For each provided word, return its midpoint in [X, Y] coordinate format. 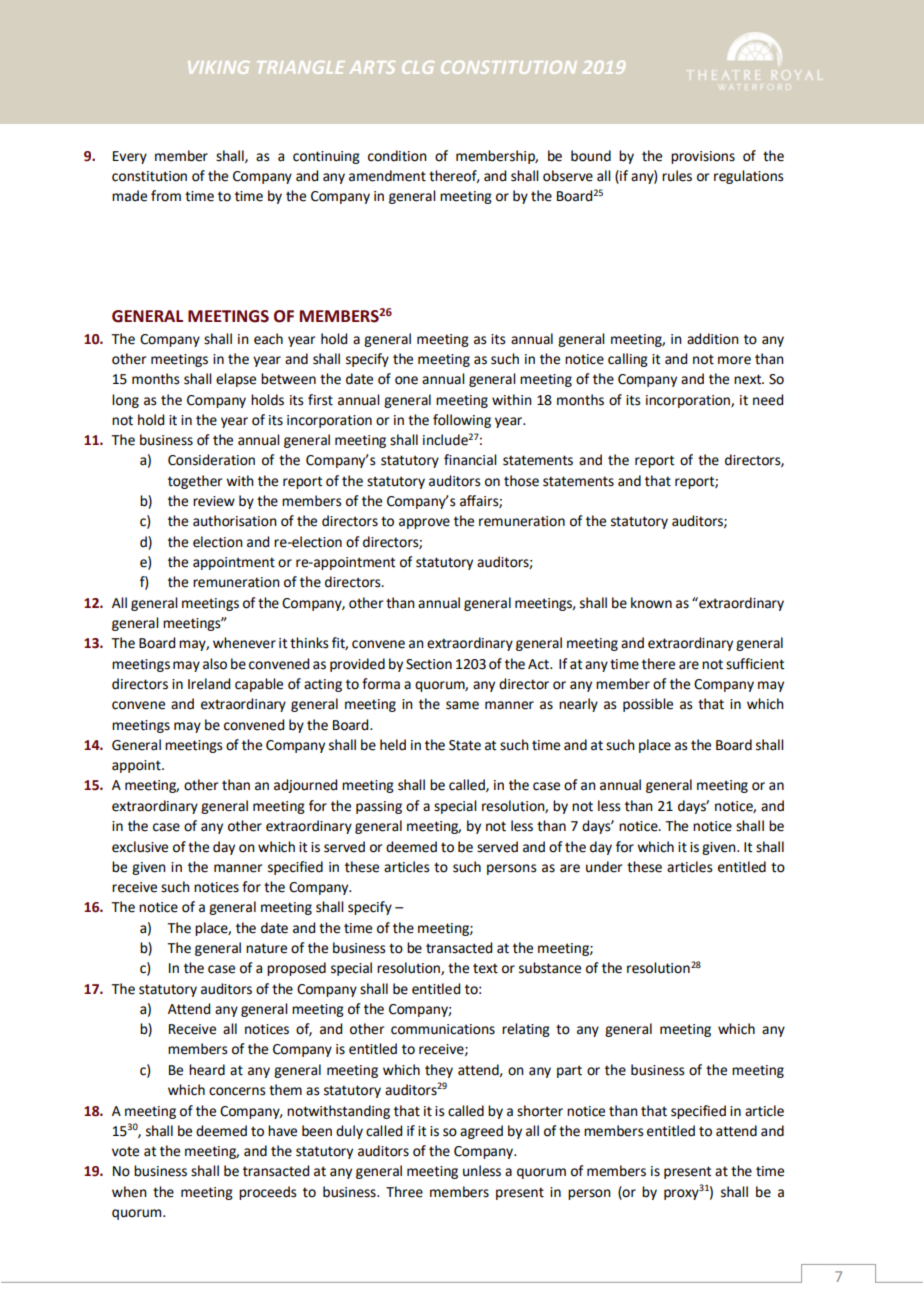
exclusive [140, 847]
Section [429, 664]
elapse [236, 380]
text [485, 968]
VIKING [218, 67]
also [215, 664]
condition [397, 156]
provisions [703, 157]
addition [713, 339]
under [604, 867]
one [406, 380]
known [651, 603]
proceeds [268, 1193]
